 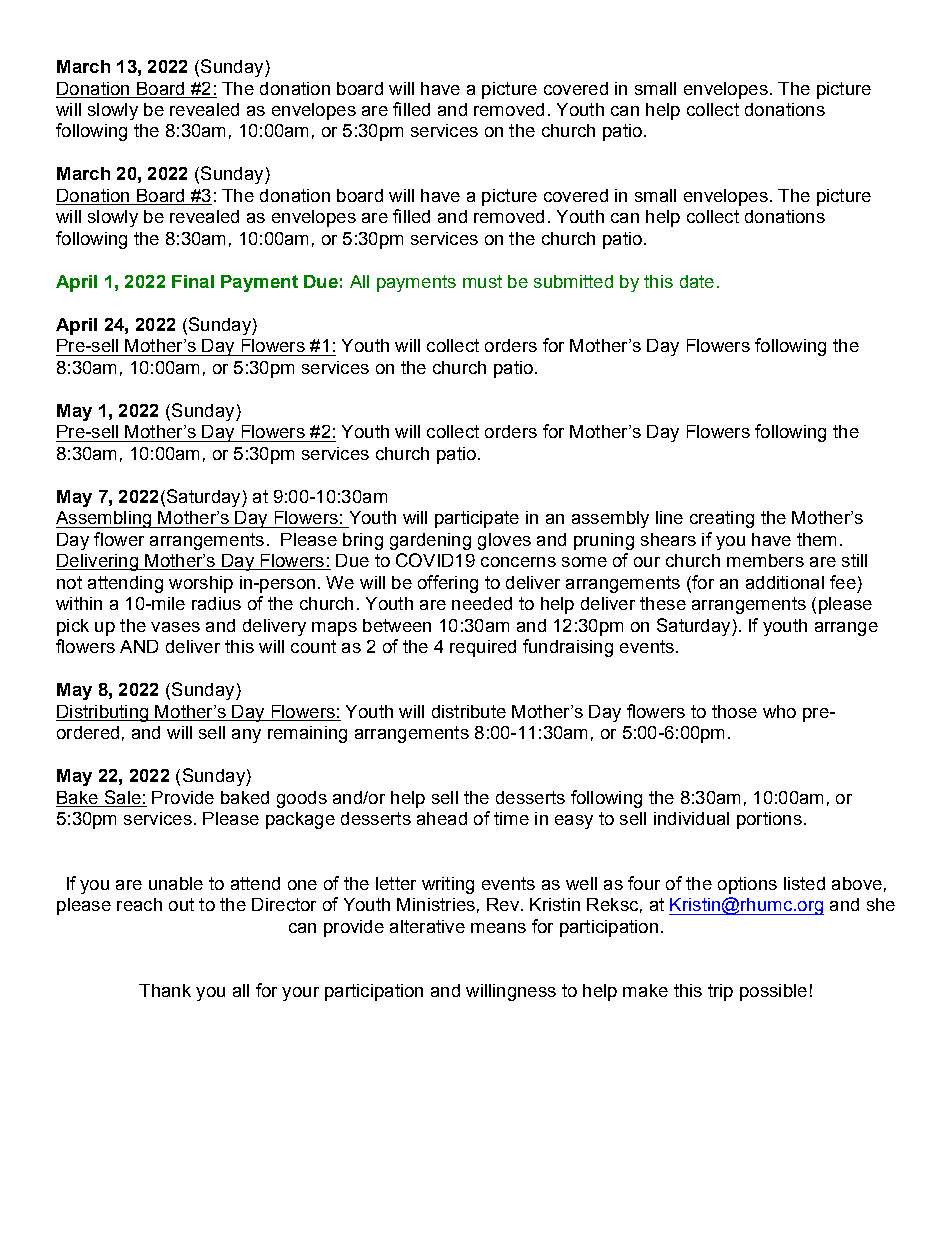 I want to click on date, so click(x=697, y=281).
